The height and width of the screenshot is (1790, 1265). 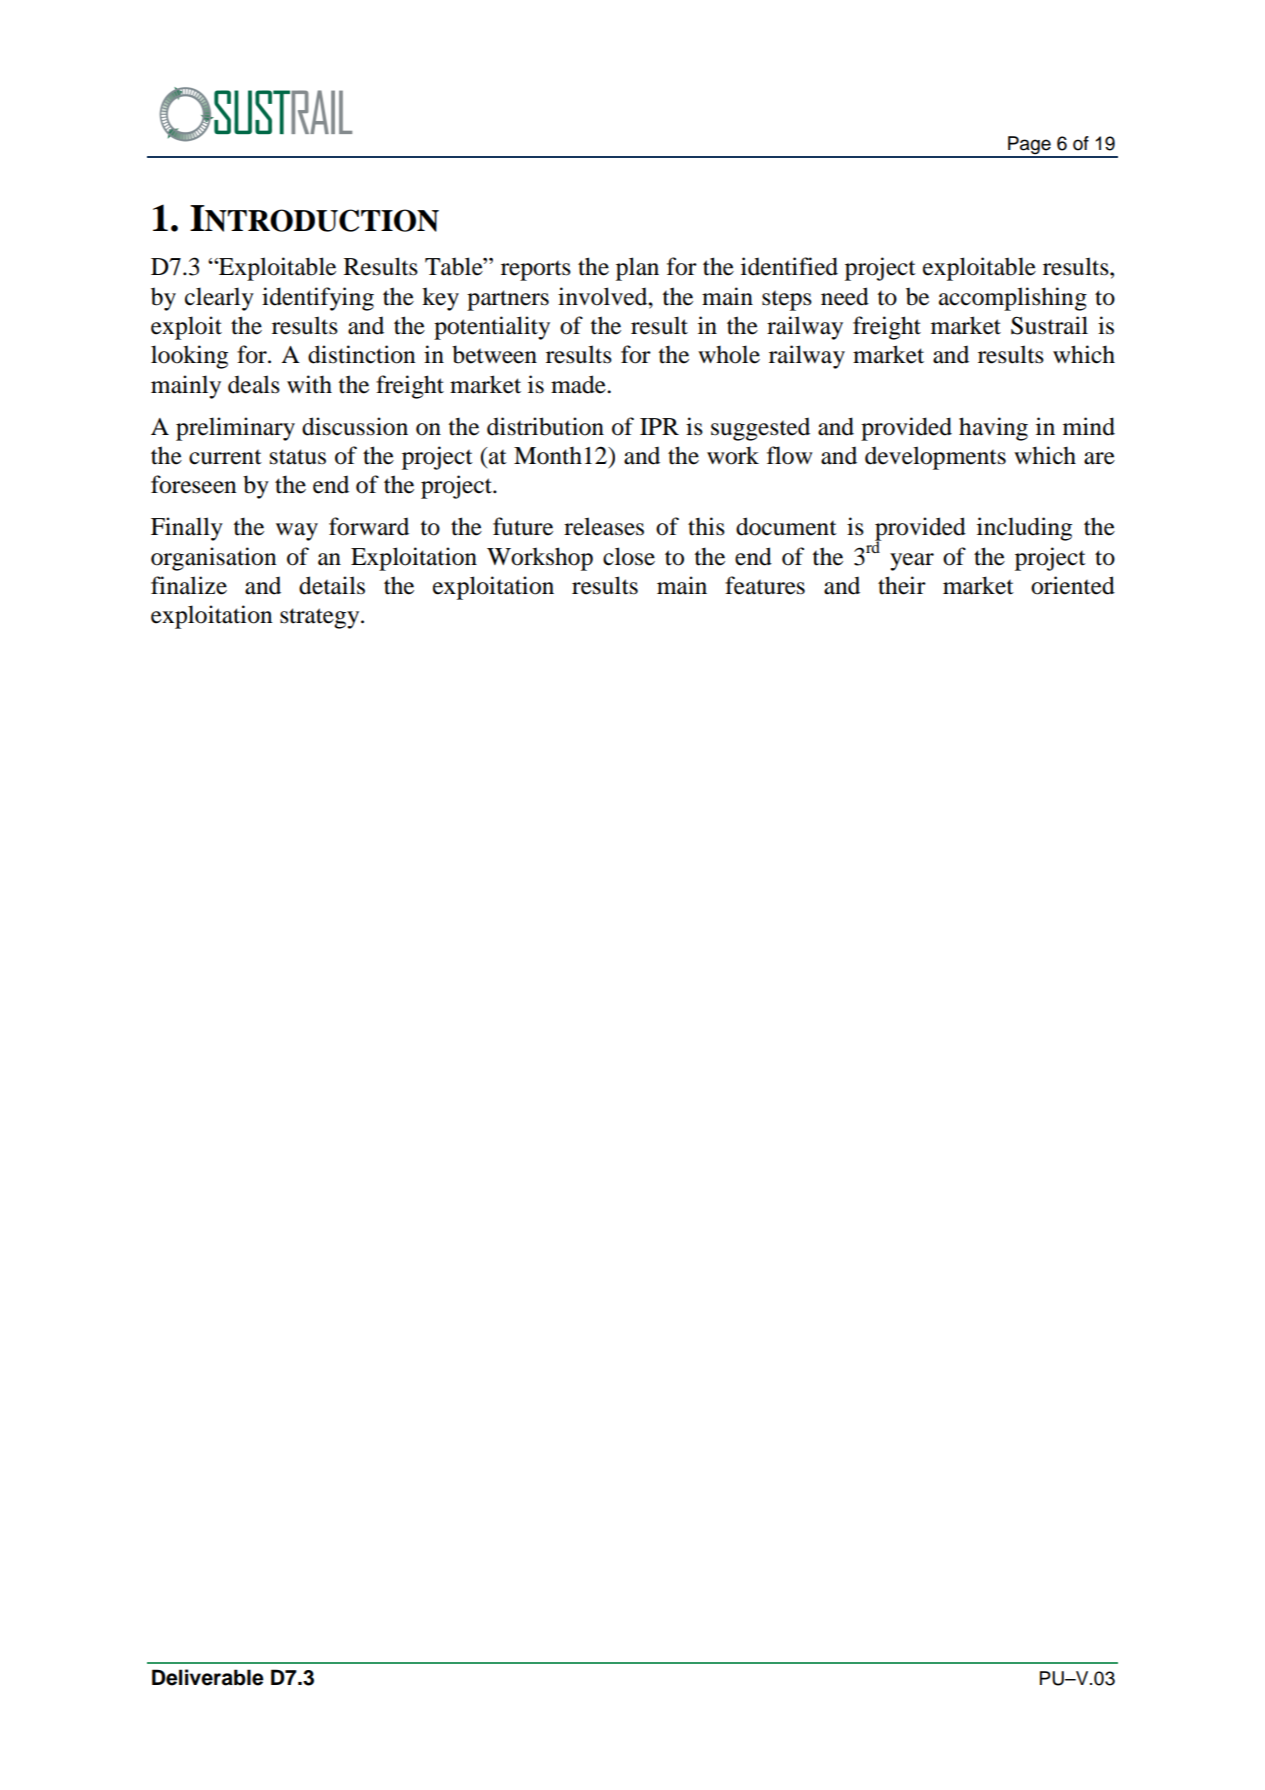 What do you see at coordinates (332, 585) in the screenshot?
I see `details` at bounding box center [332, 585].
